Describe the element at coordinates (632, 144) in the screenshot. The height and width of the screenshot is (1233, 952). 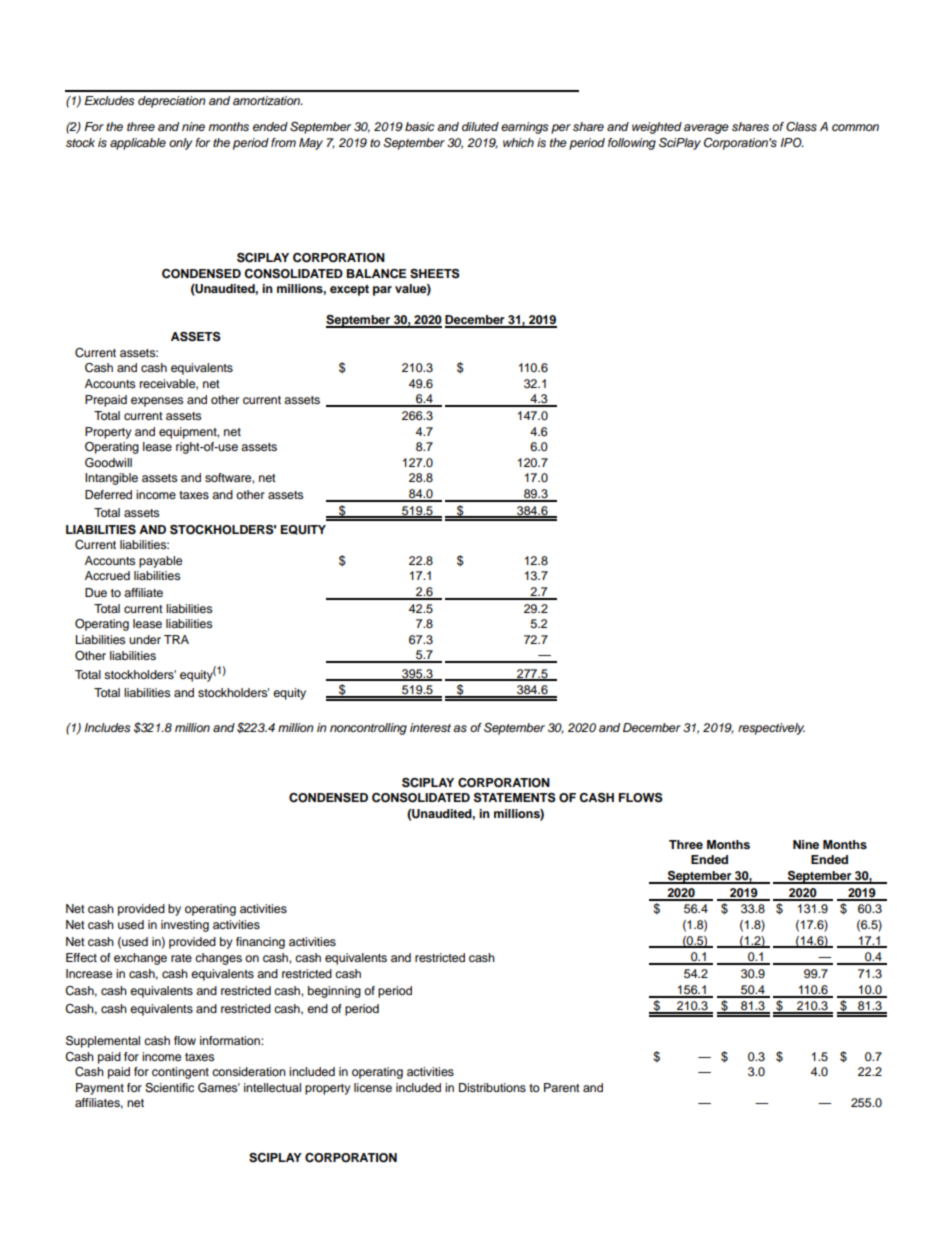
I see `following` at that location.
